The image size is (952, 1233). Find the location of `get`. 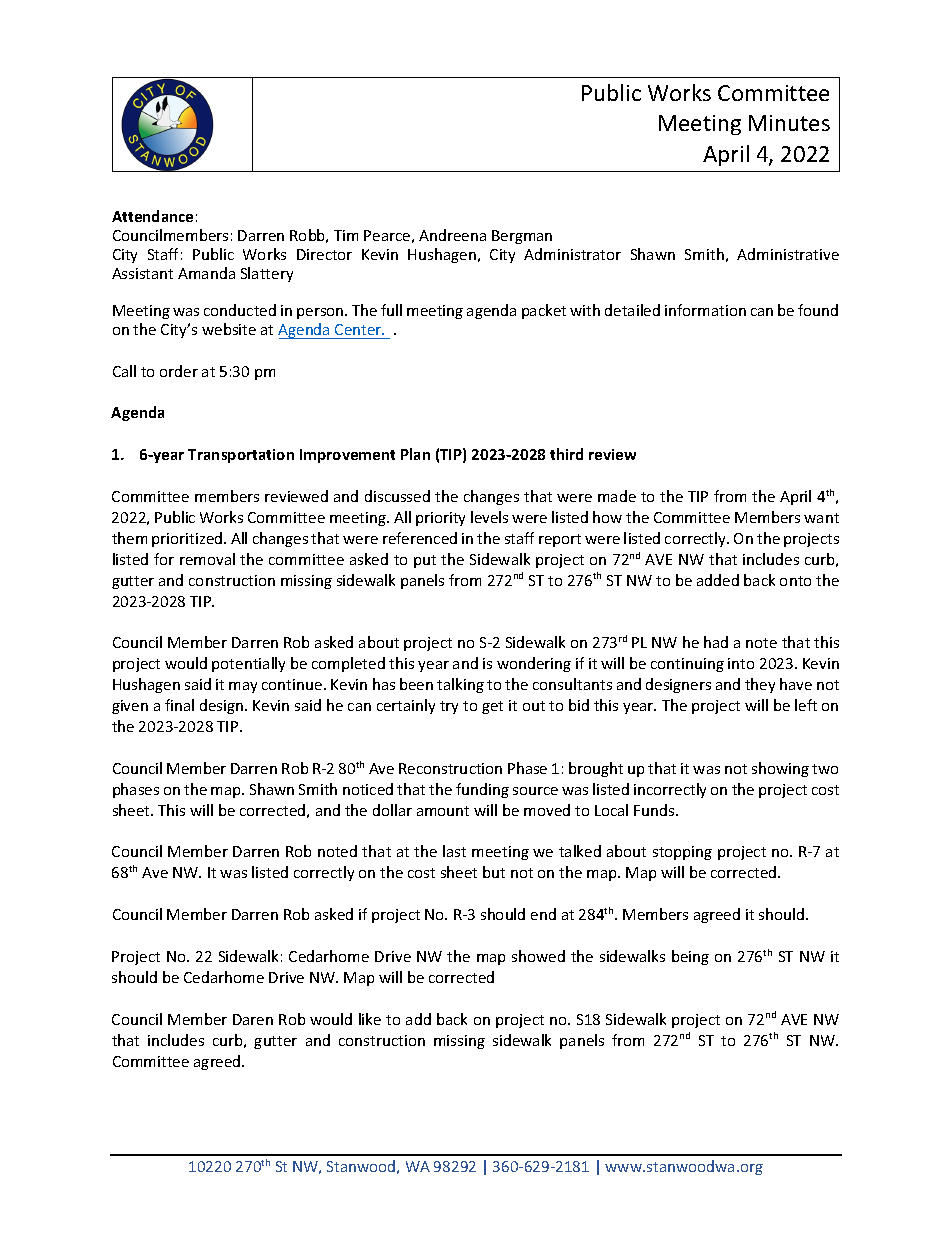

get is located at coordinates (492, 707).
